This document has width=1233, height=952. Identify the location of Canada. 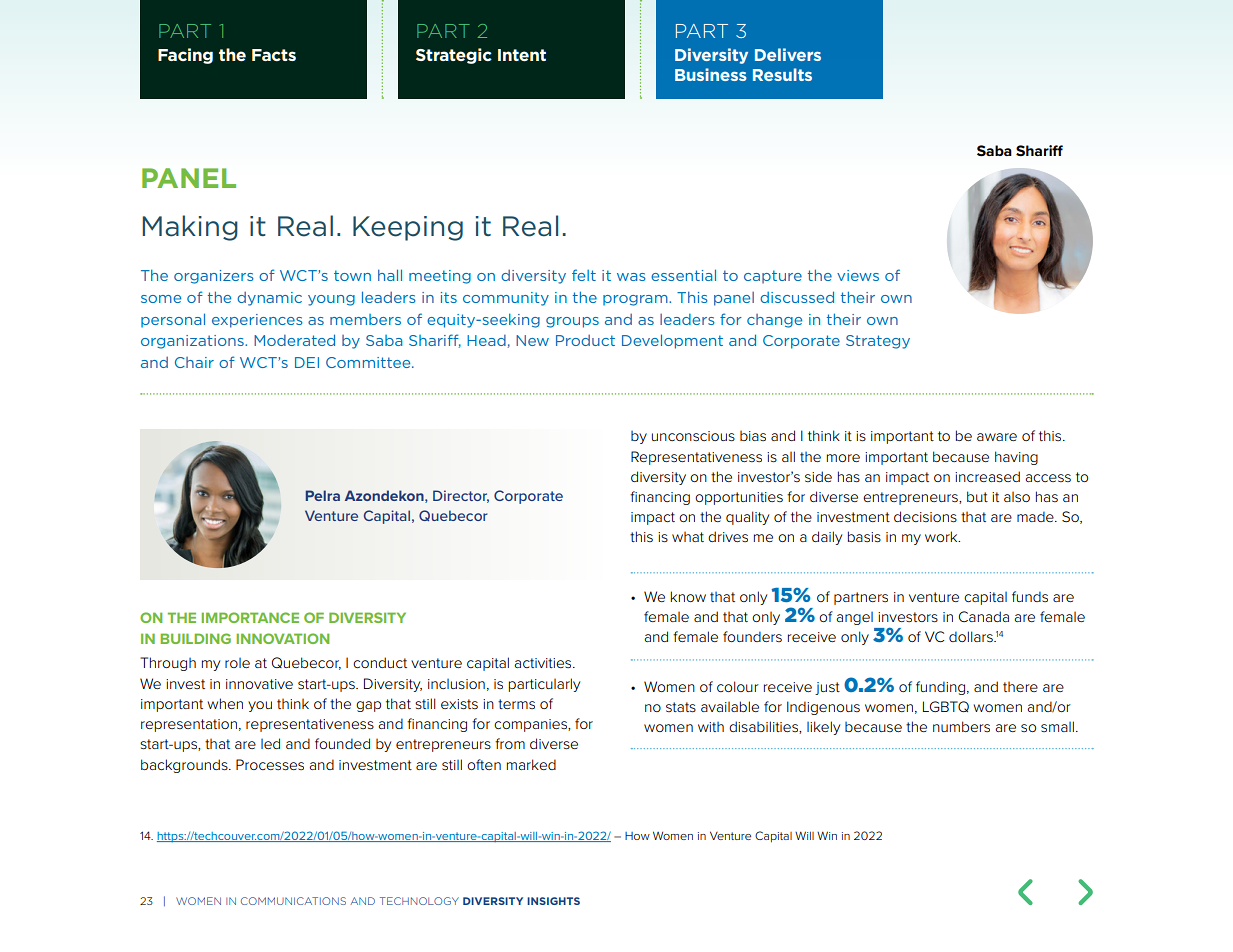
(984, 616).
